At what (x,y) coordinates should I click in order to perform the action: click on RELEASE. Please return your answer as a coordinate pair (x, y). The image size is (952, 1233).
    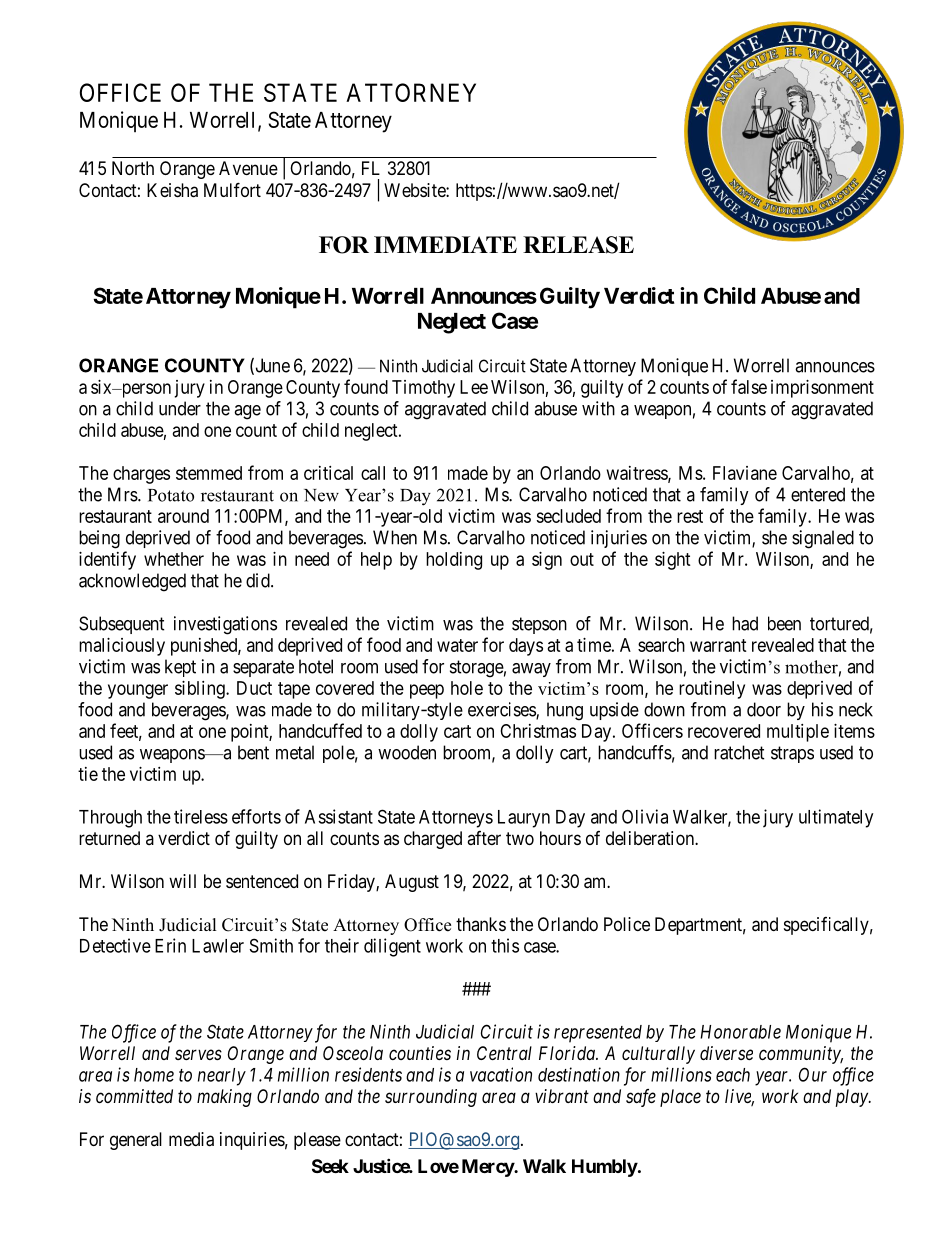
    Looking at the image, I should click on (578, 245).
